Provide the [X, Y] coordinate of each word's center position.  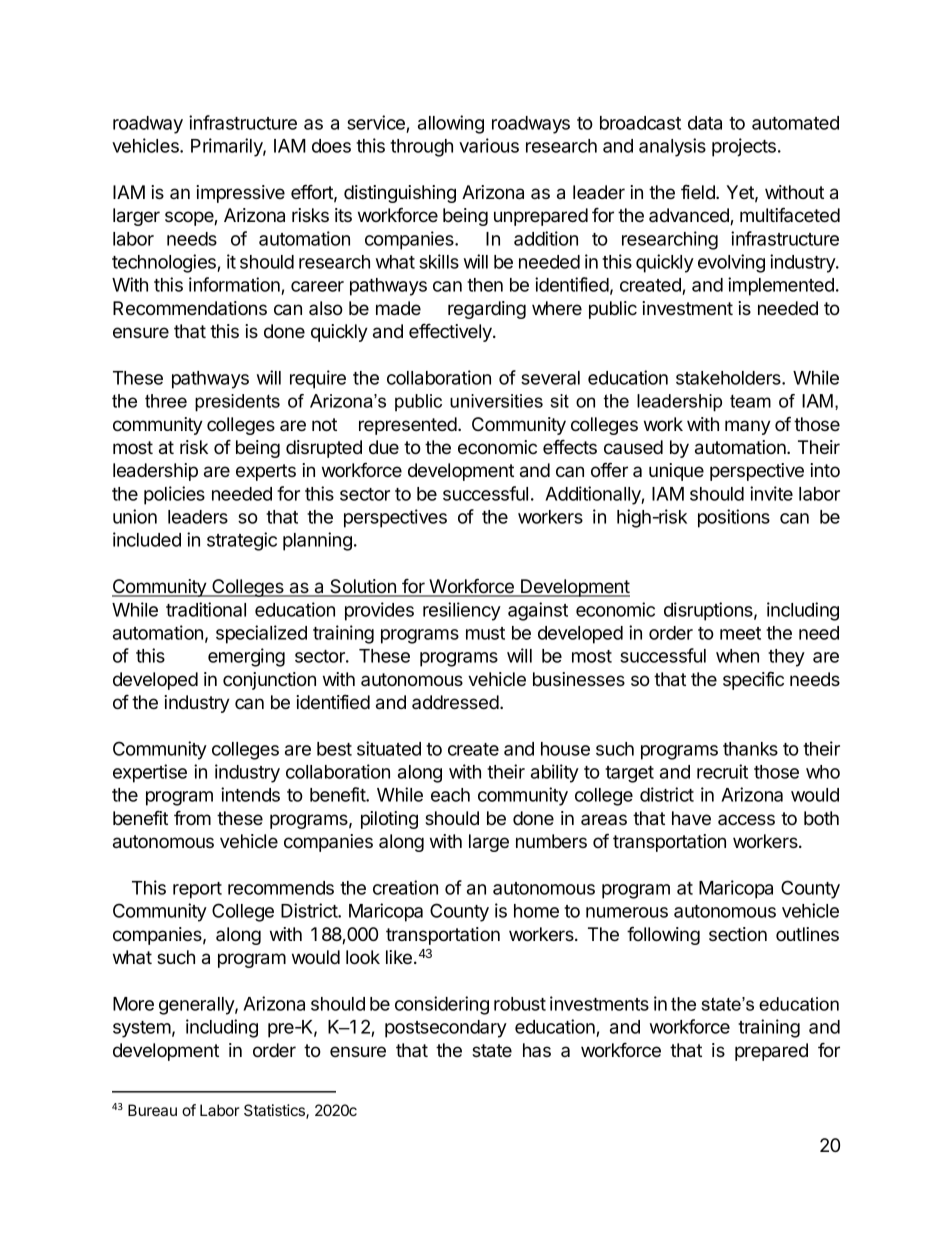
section [738, 934]
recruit [722, 771]
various [489, 145]
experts [266, 472]
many [748, 427]
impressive [240, 194]
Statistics [275, 1111]
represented [409, 426]
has [537, 1050]
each [450, 795]
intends [250, 794]
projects [745, 147]
